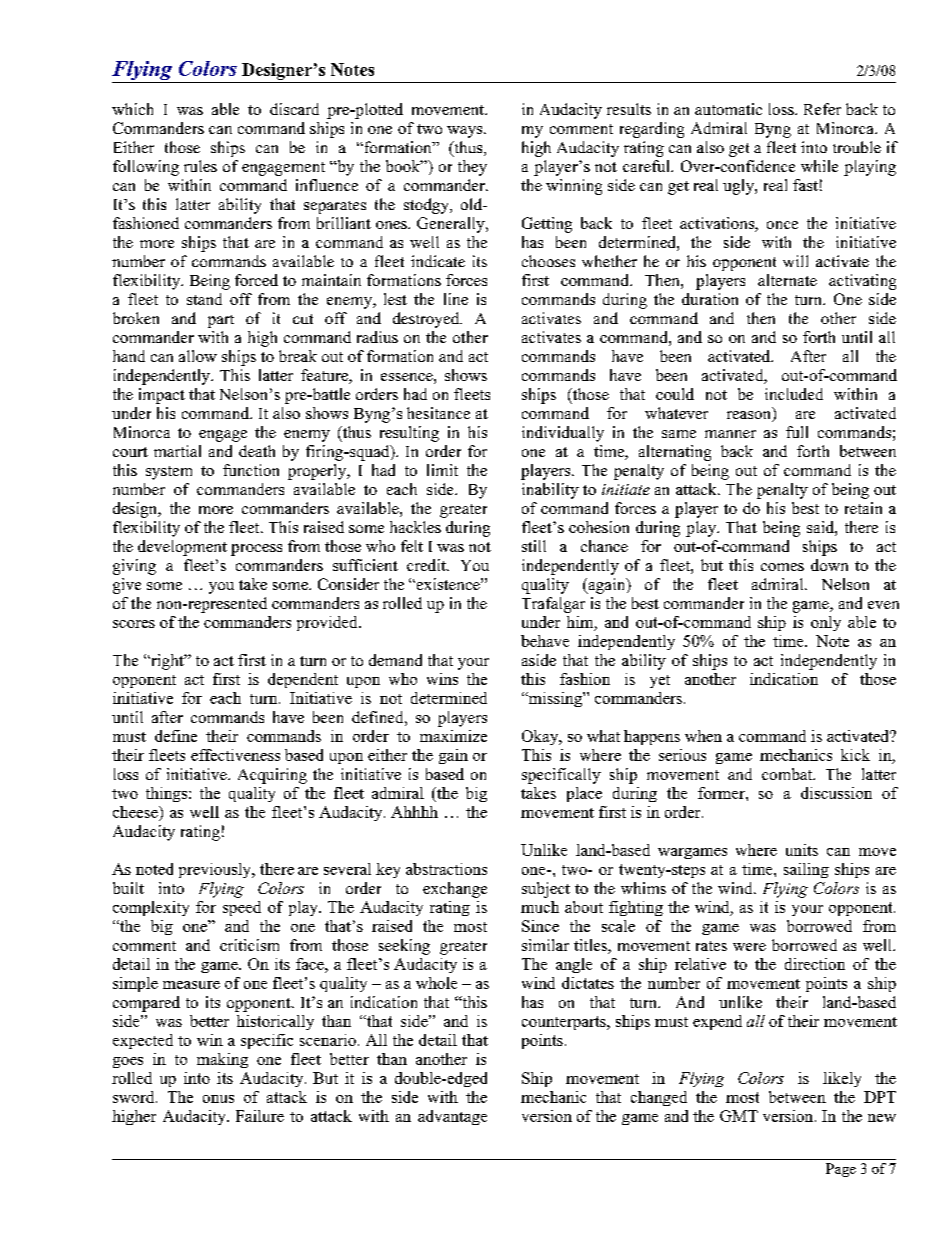  I want to click on advantage, so click(452, 1117).
